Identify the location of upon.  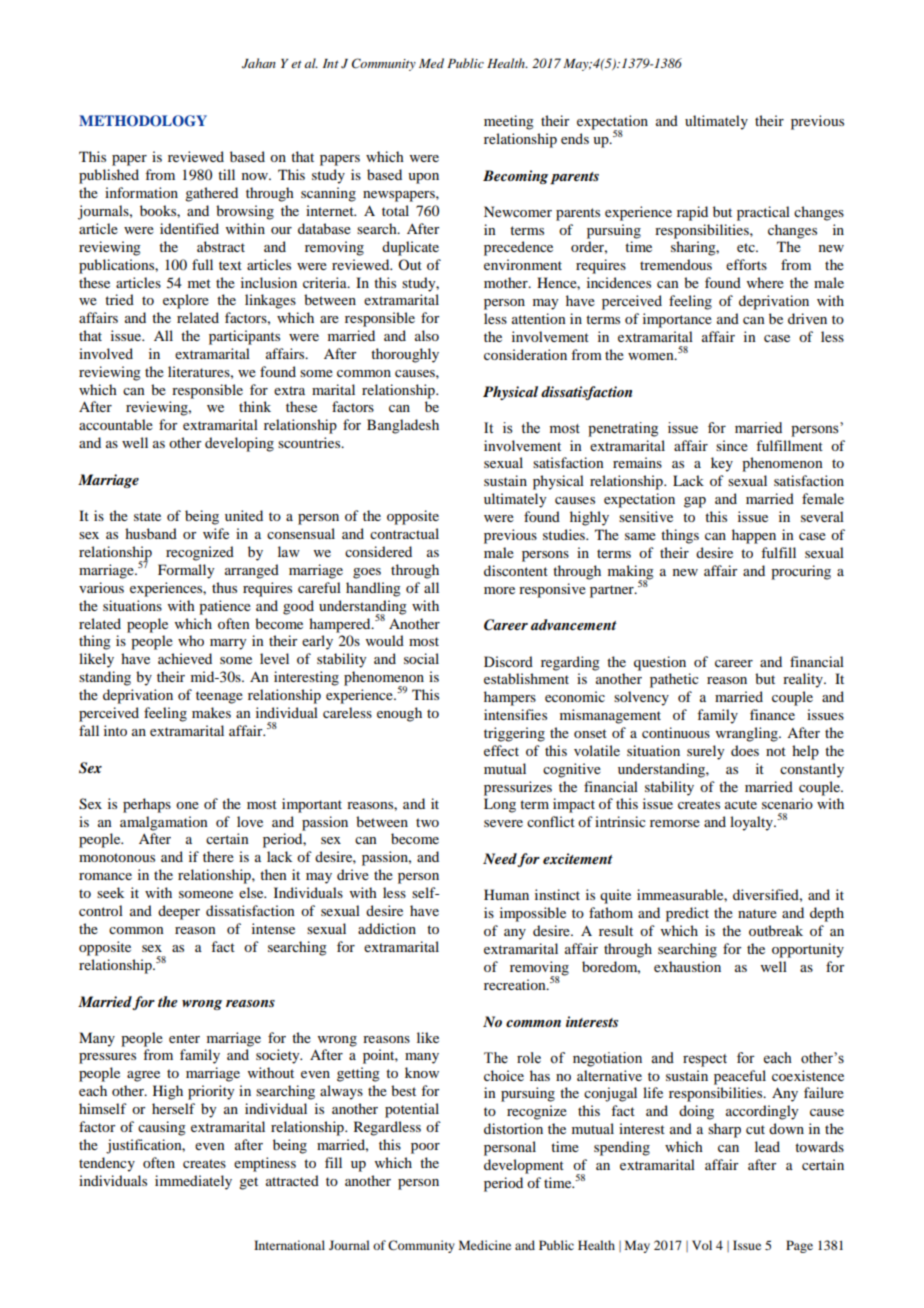
(423, 178).
